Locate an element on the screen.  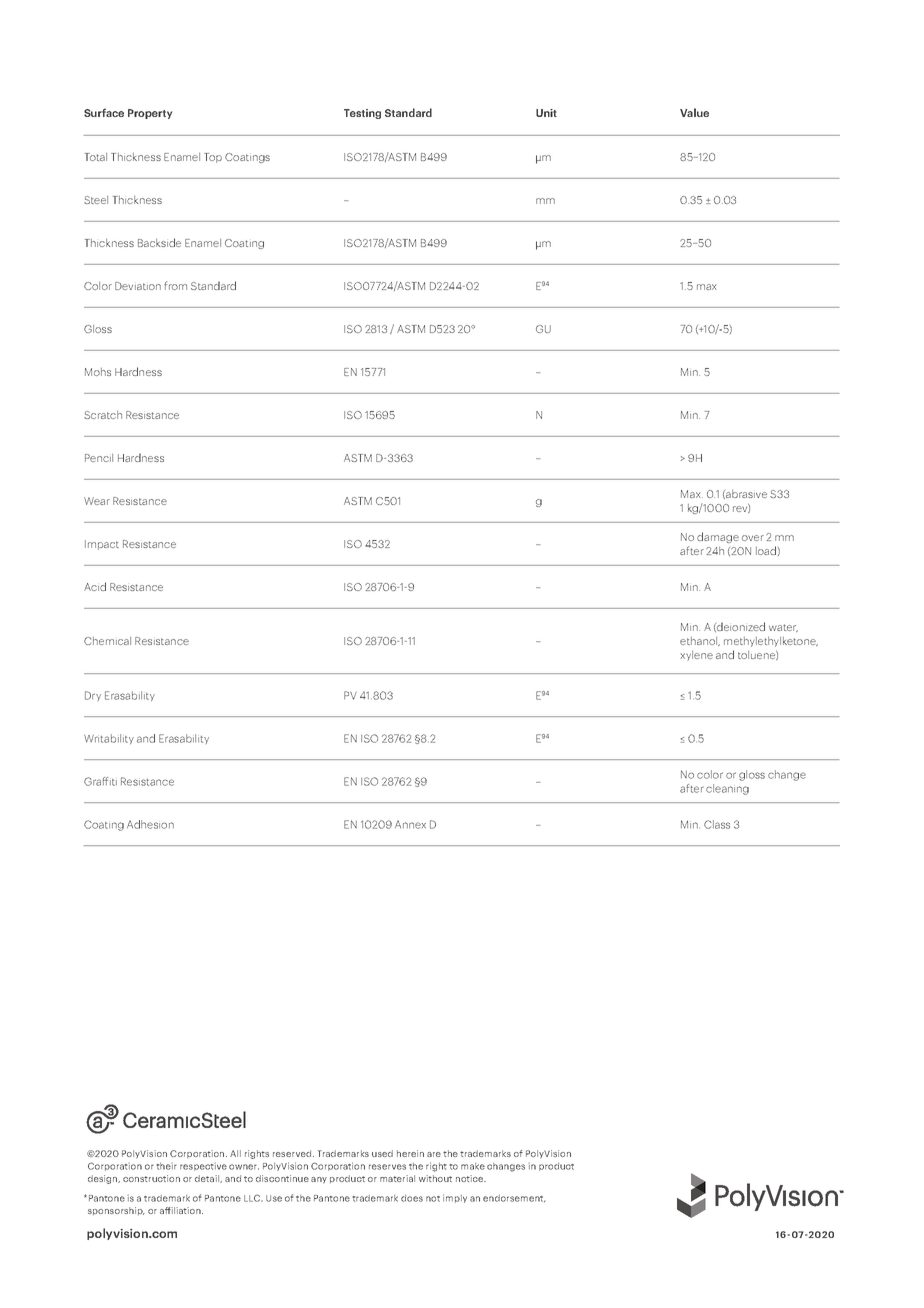
their is located at coordinates (166, 1166).
